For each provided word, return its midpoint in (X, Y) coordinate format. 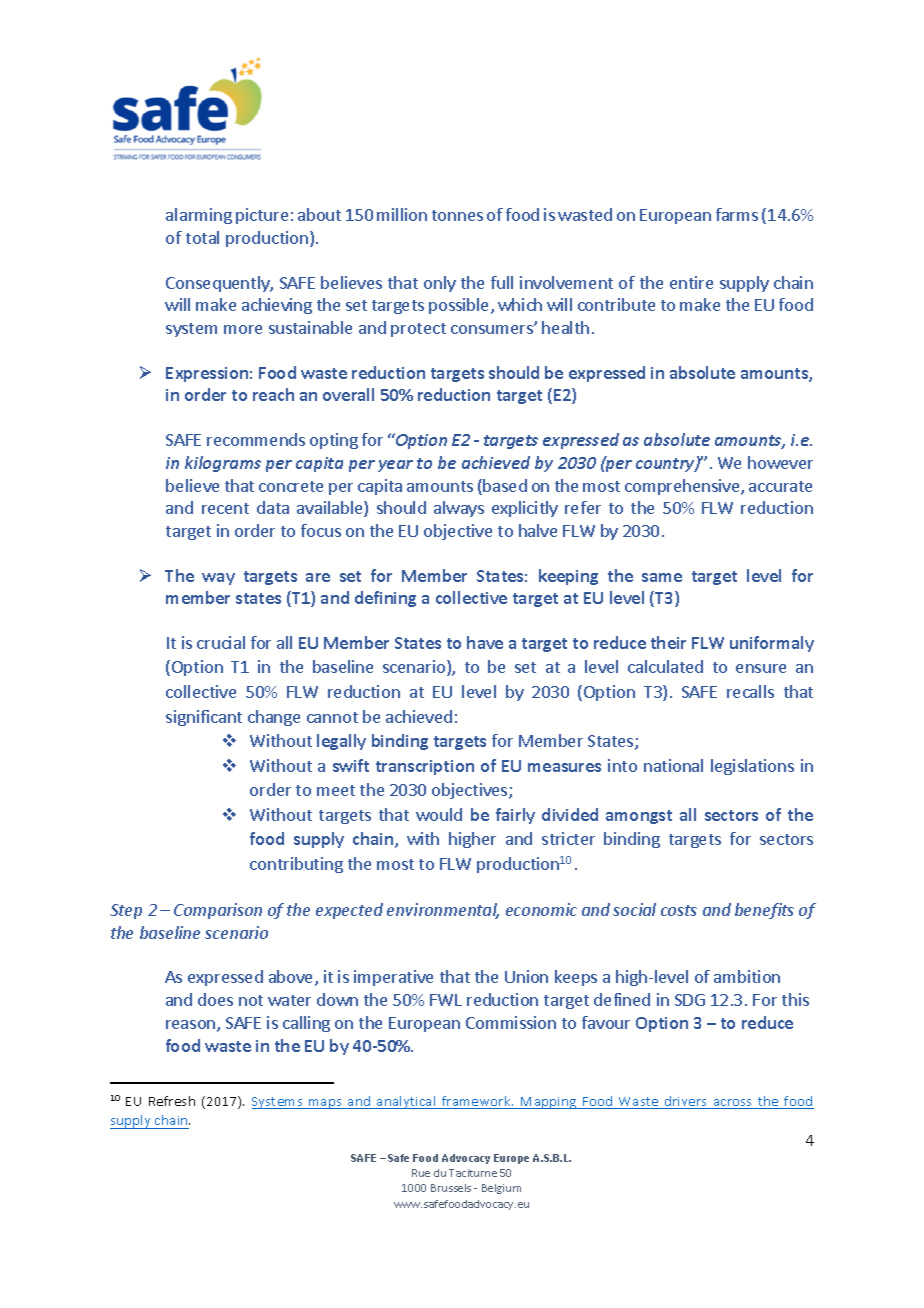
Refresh (172, 1101)
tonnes (457, 215)
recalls (750, 691)
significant (204, 718)
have (485, 642)
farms (737, 214)
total (202, 237)
